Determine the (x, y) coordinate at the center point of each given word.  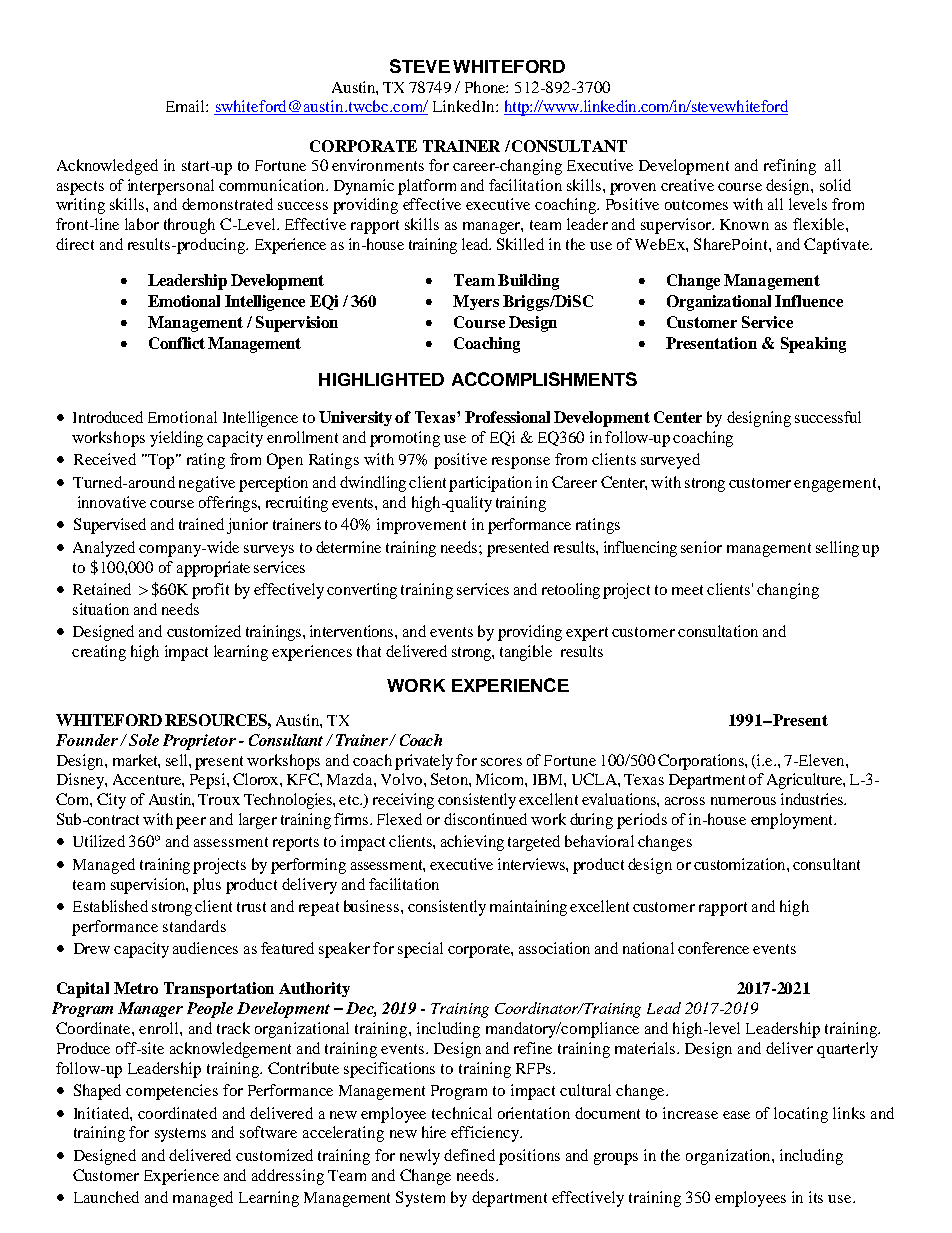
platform (427, 187)
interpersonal (171, 187)
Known (744, 224)
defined (469, 1155)
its (816, 1197)
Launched (106, 1197)
